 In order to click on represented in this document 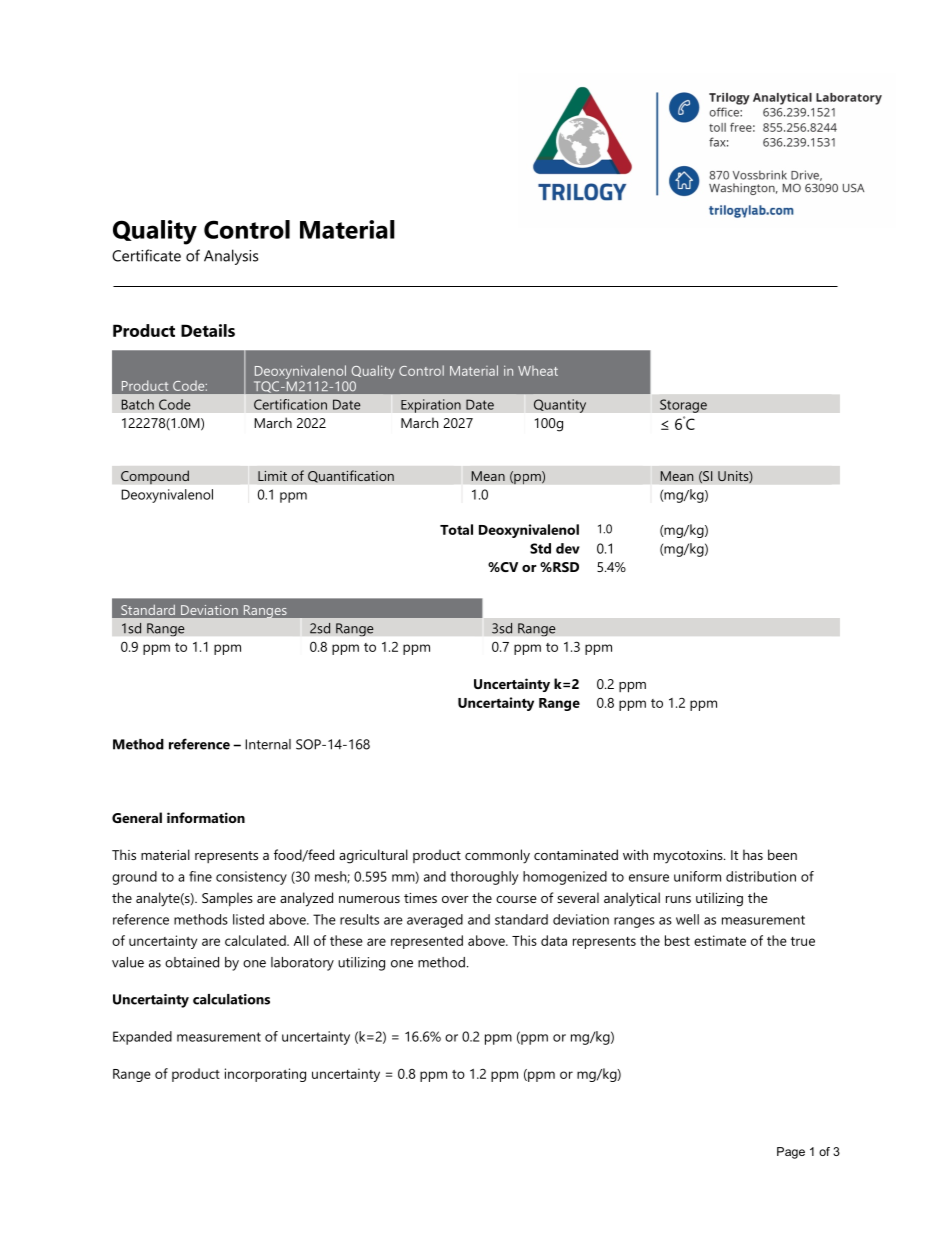, I will do `click(427, 942)`.
